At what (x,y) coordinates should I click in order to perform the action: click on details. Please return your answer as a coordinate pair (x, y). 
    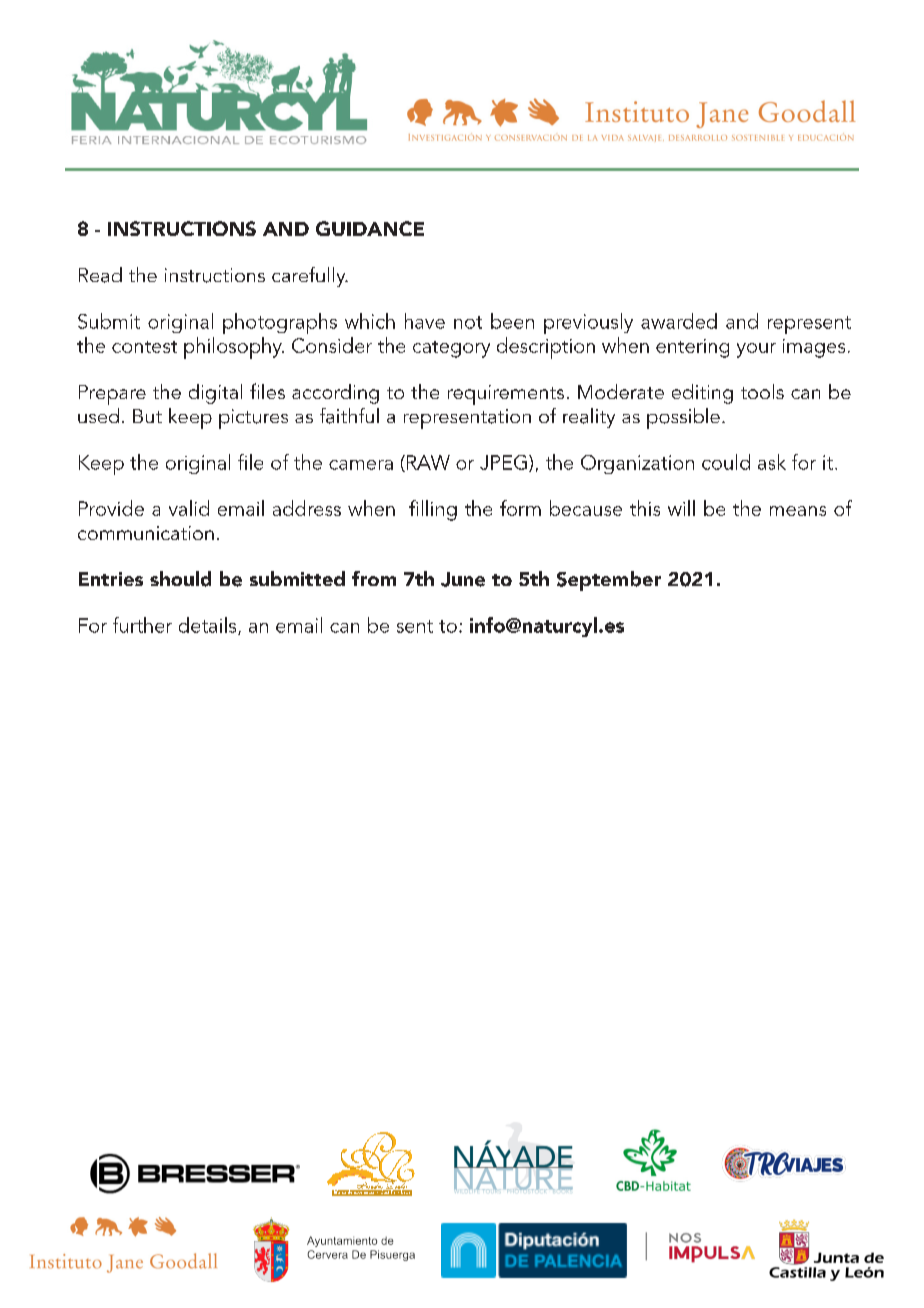
    Looking at the image, I should click on (209, 626).
